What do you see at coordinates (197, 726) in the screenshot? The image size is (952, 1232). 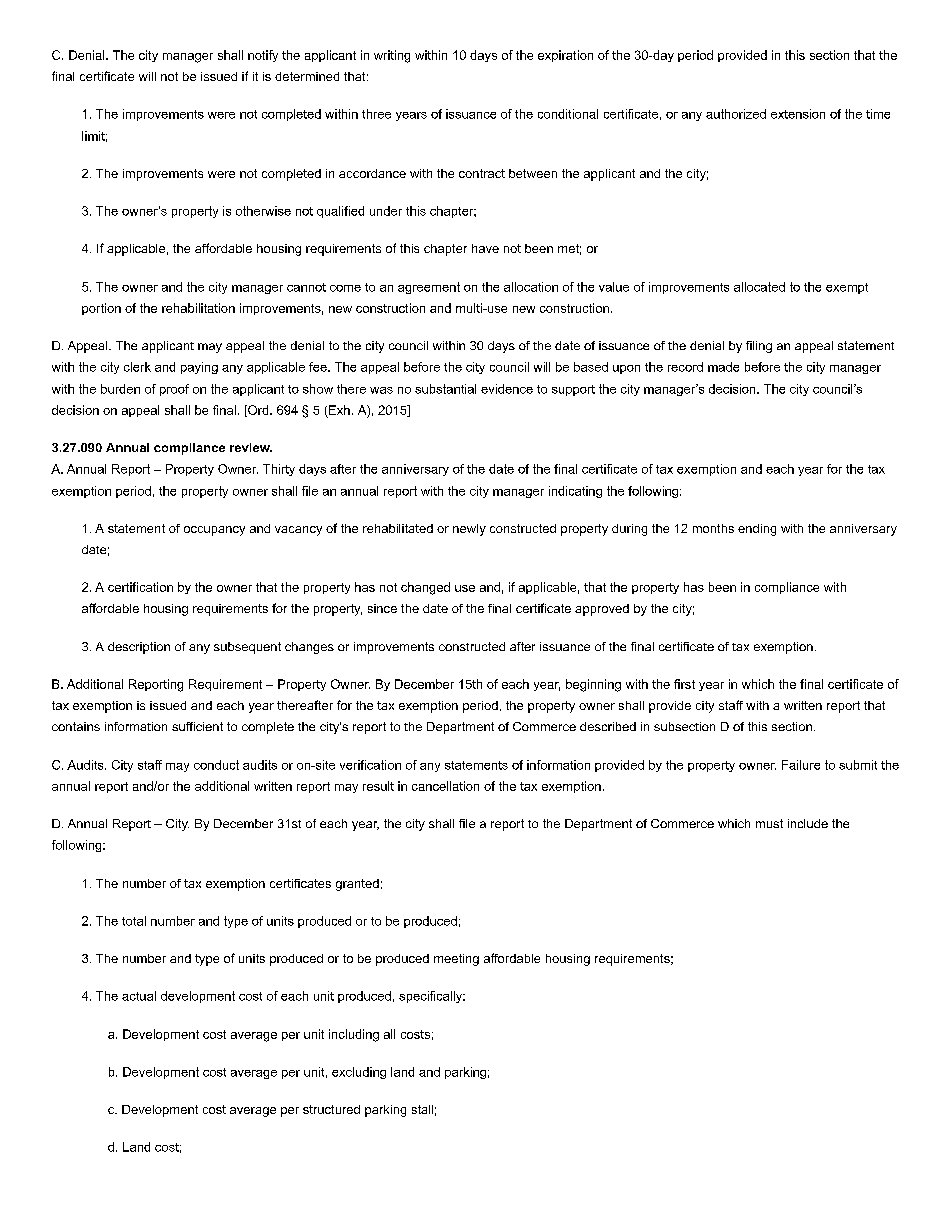 I see `sufficient` at bounding box center [197, 726].
